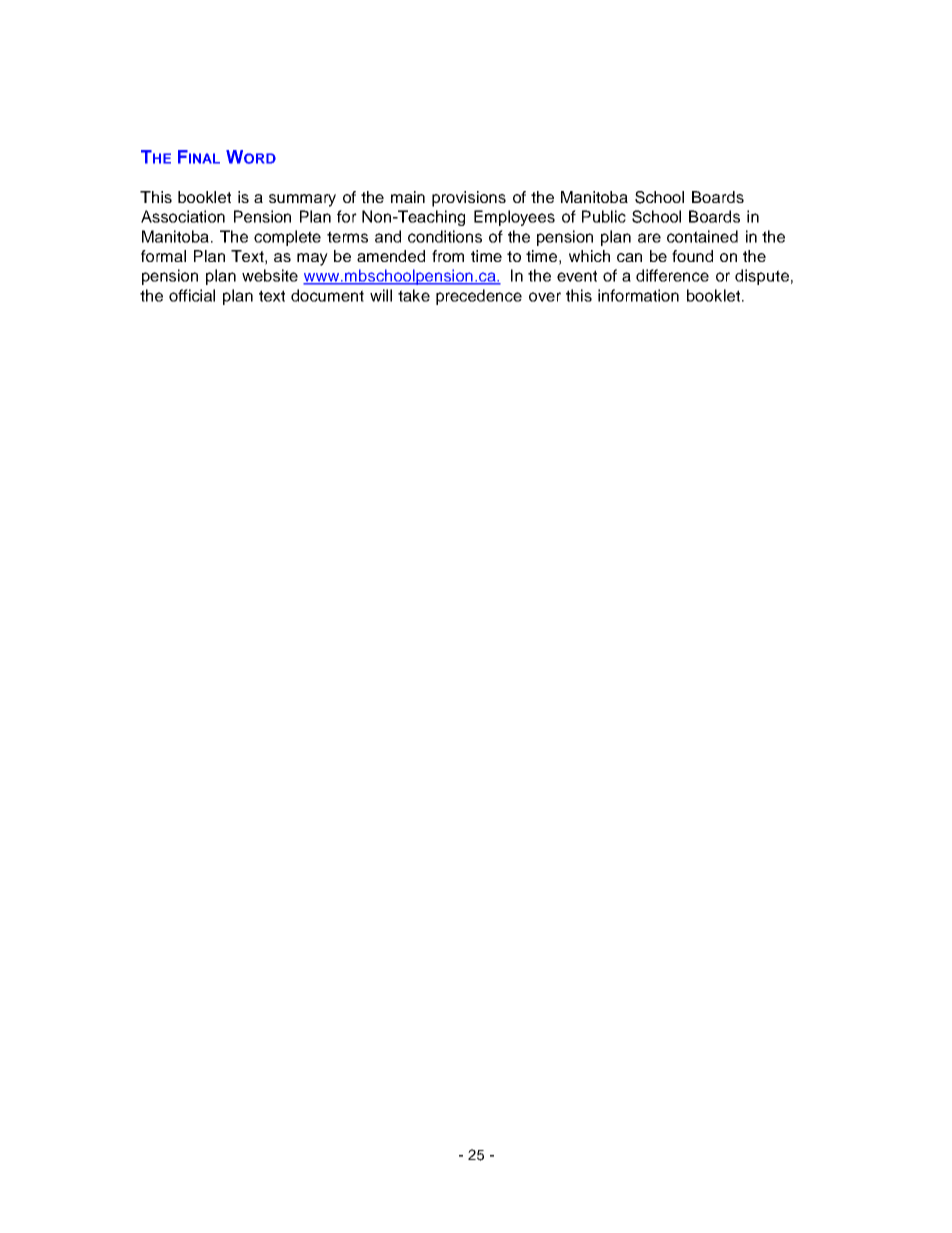 The height and width of the page is (1233, 952). I want to click on conditions, so click(445, 236).
